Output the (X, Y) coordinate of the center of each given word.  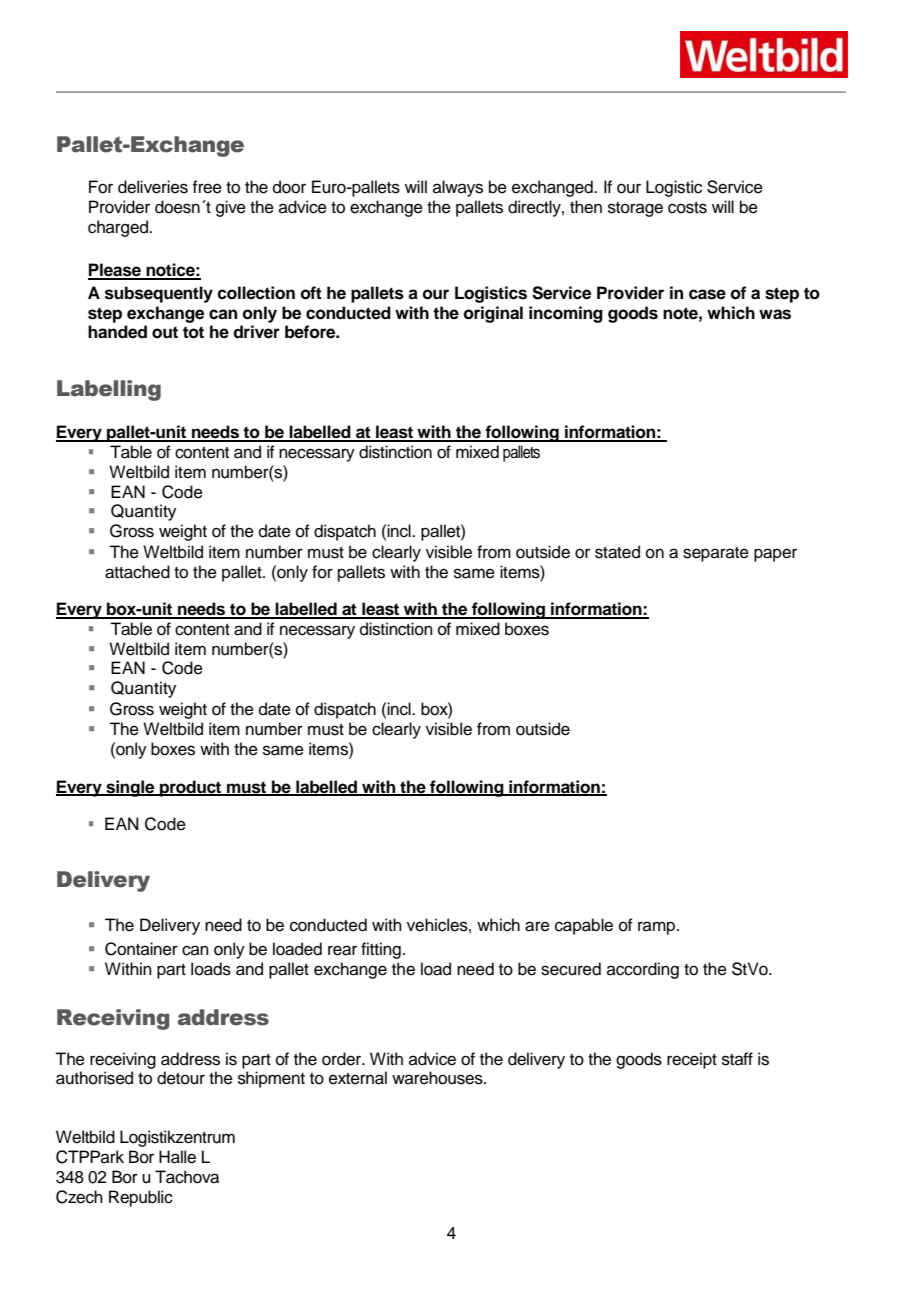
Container (141, 949)
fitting (381, 950)
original (493, 314)
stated (617, 552)
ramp (658, 928)
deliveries (153, 187)
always (458, 188)
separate (716, 554)
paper (775, 555)
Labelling (109, 390)
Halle (177, 1157)
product (191, 788)
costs (687, 208)
